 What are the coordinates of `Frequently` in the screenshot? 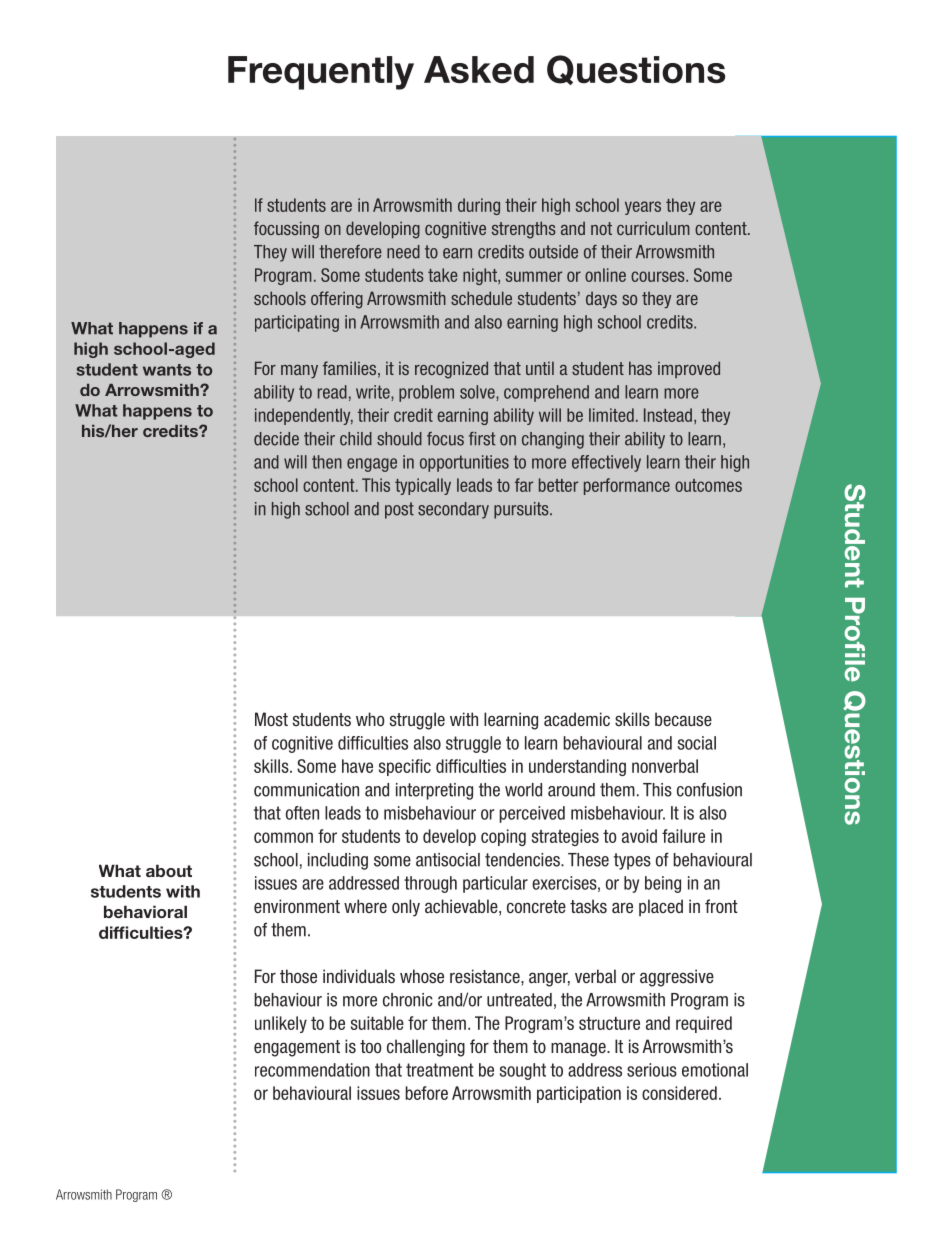 It's located at (321, 73).
